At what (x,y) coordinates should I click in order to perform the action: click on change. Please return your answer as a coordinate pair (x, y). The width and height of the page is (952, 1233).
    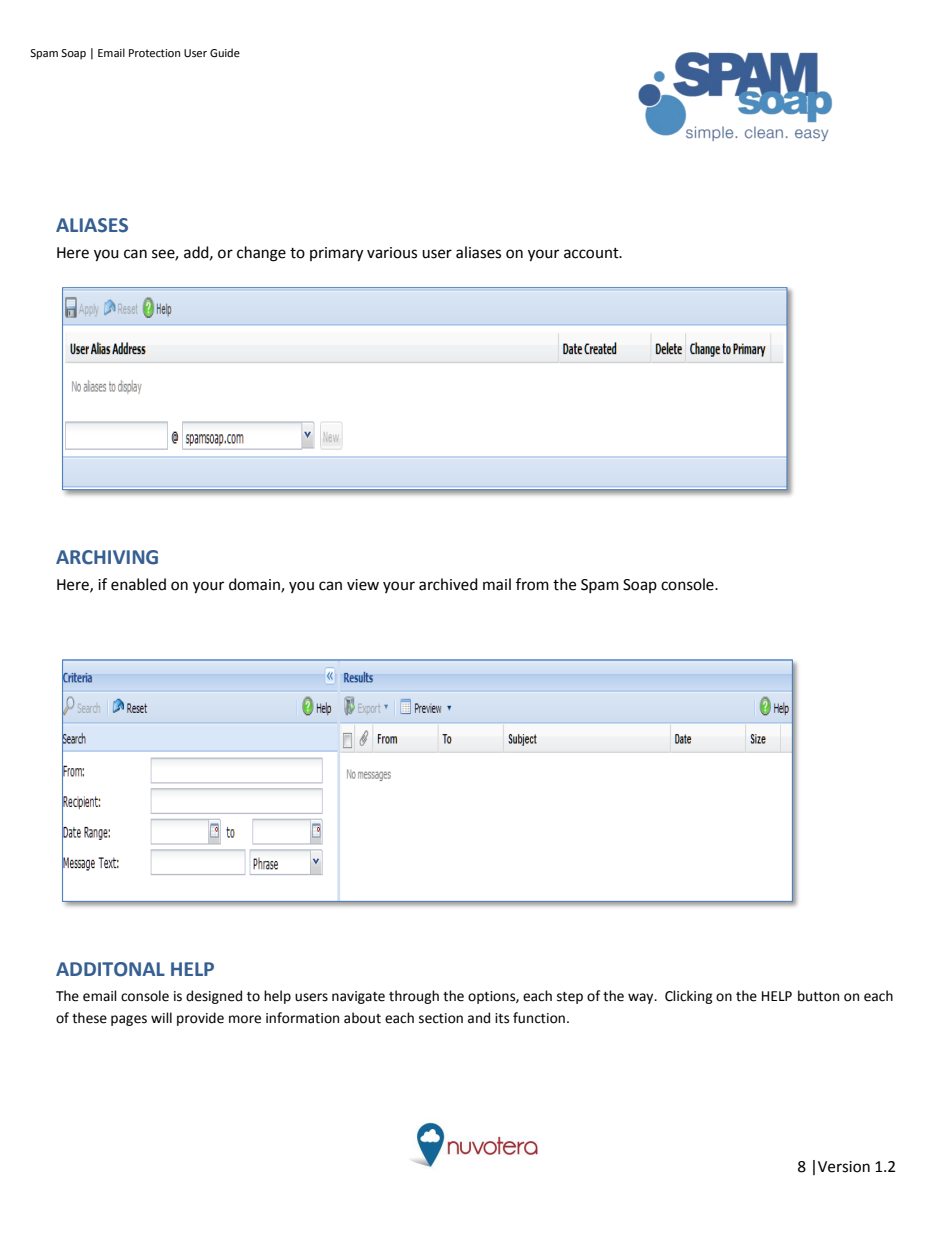
    Looking at the image, I should click on (261, 254).
